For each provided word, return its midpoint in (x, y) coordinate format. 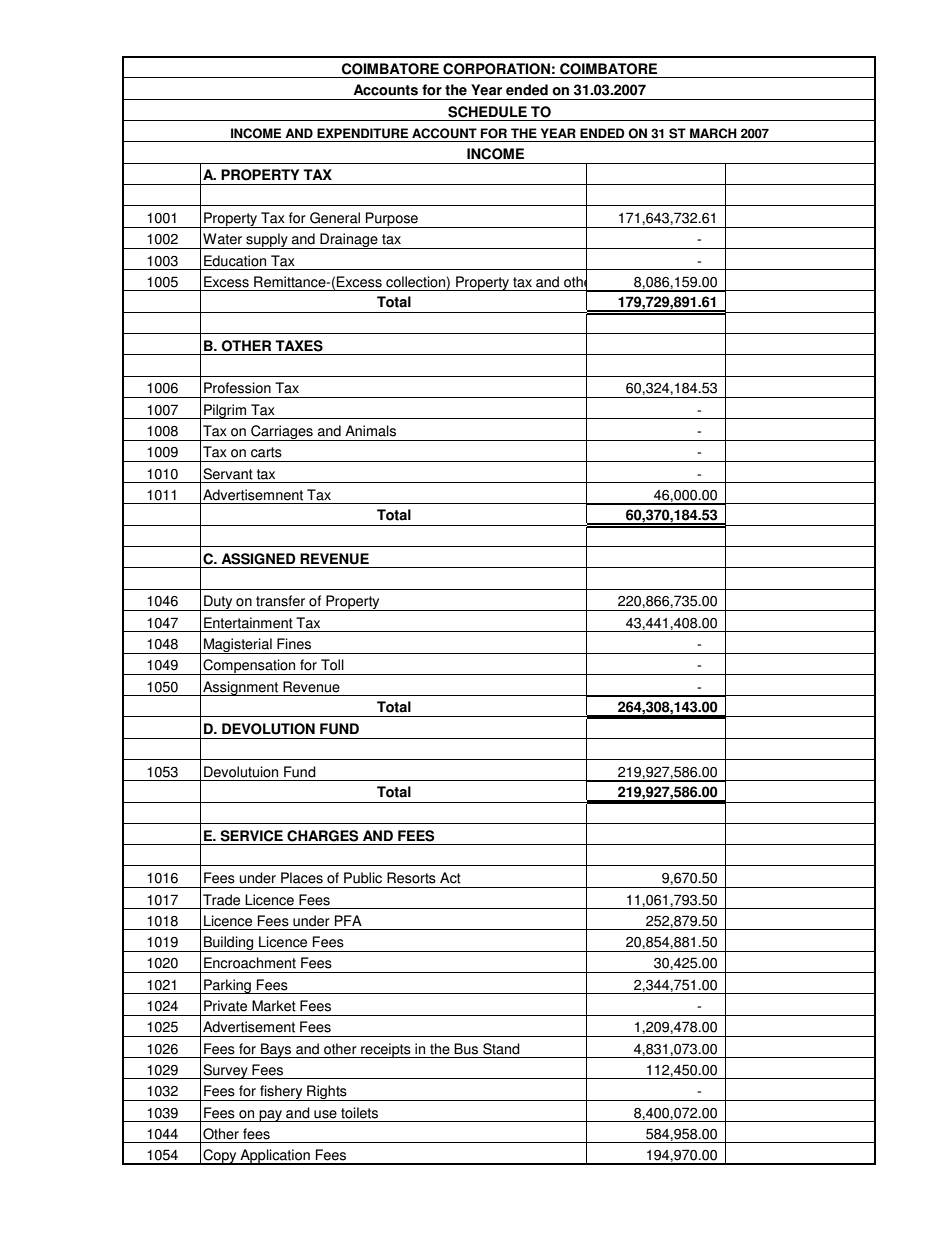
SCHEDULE (487, 112)
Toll (332, 665)
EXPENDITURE (362, 133)
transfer (280, 601)
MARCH (713, 133)
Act (450, 878)
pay (270, 1116)
